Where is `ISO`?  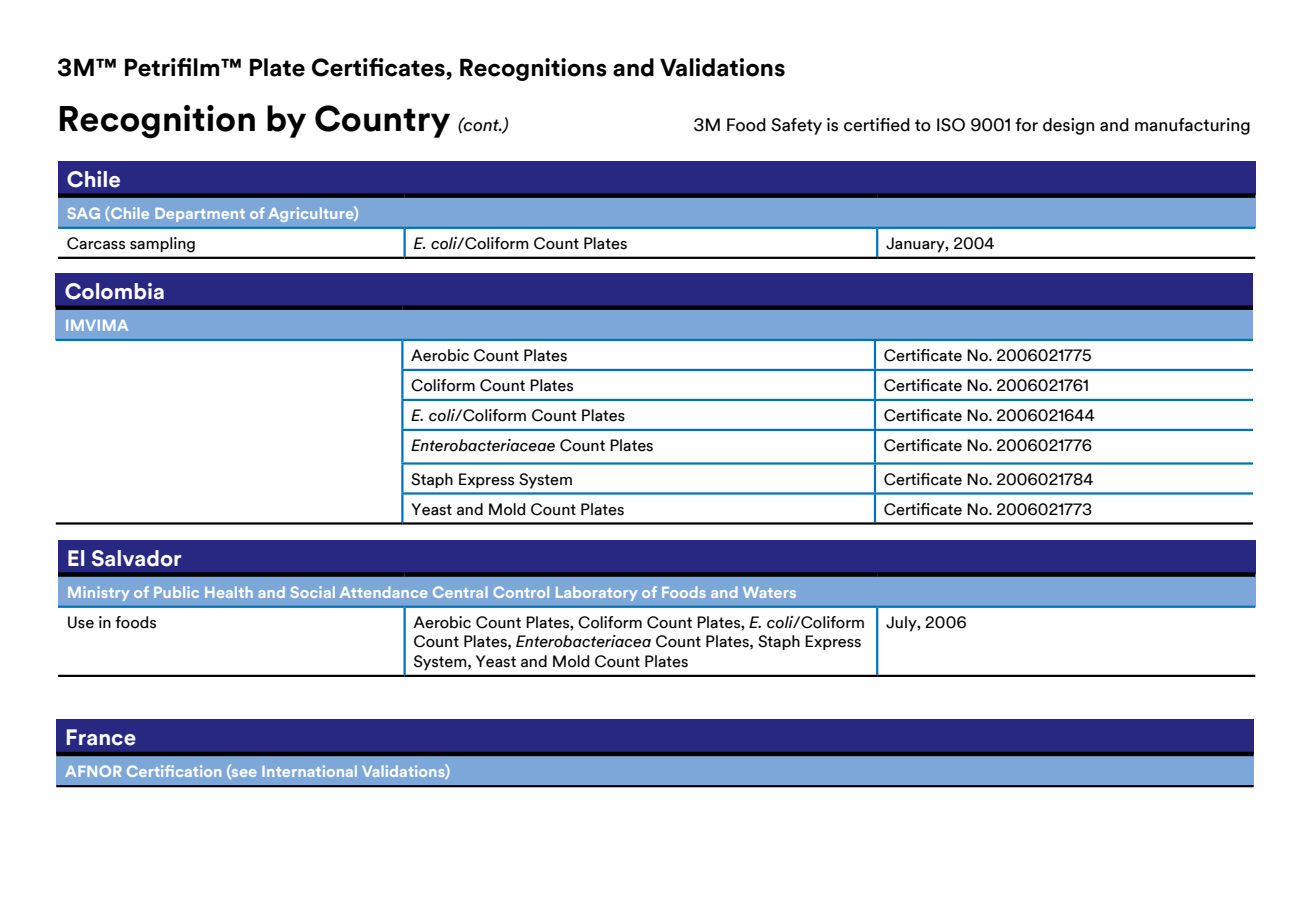 ISO is located at coordinates (951, 125).
